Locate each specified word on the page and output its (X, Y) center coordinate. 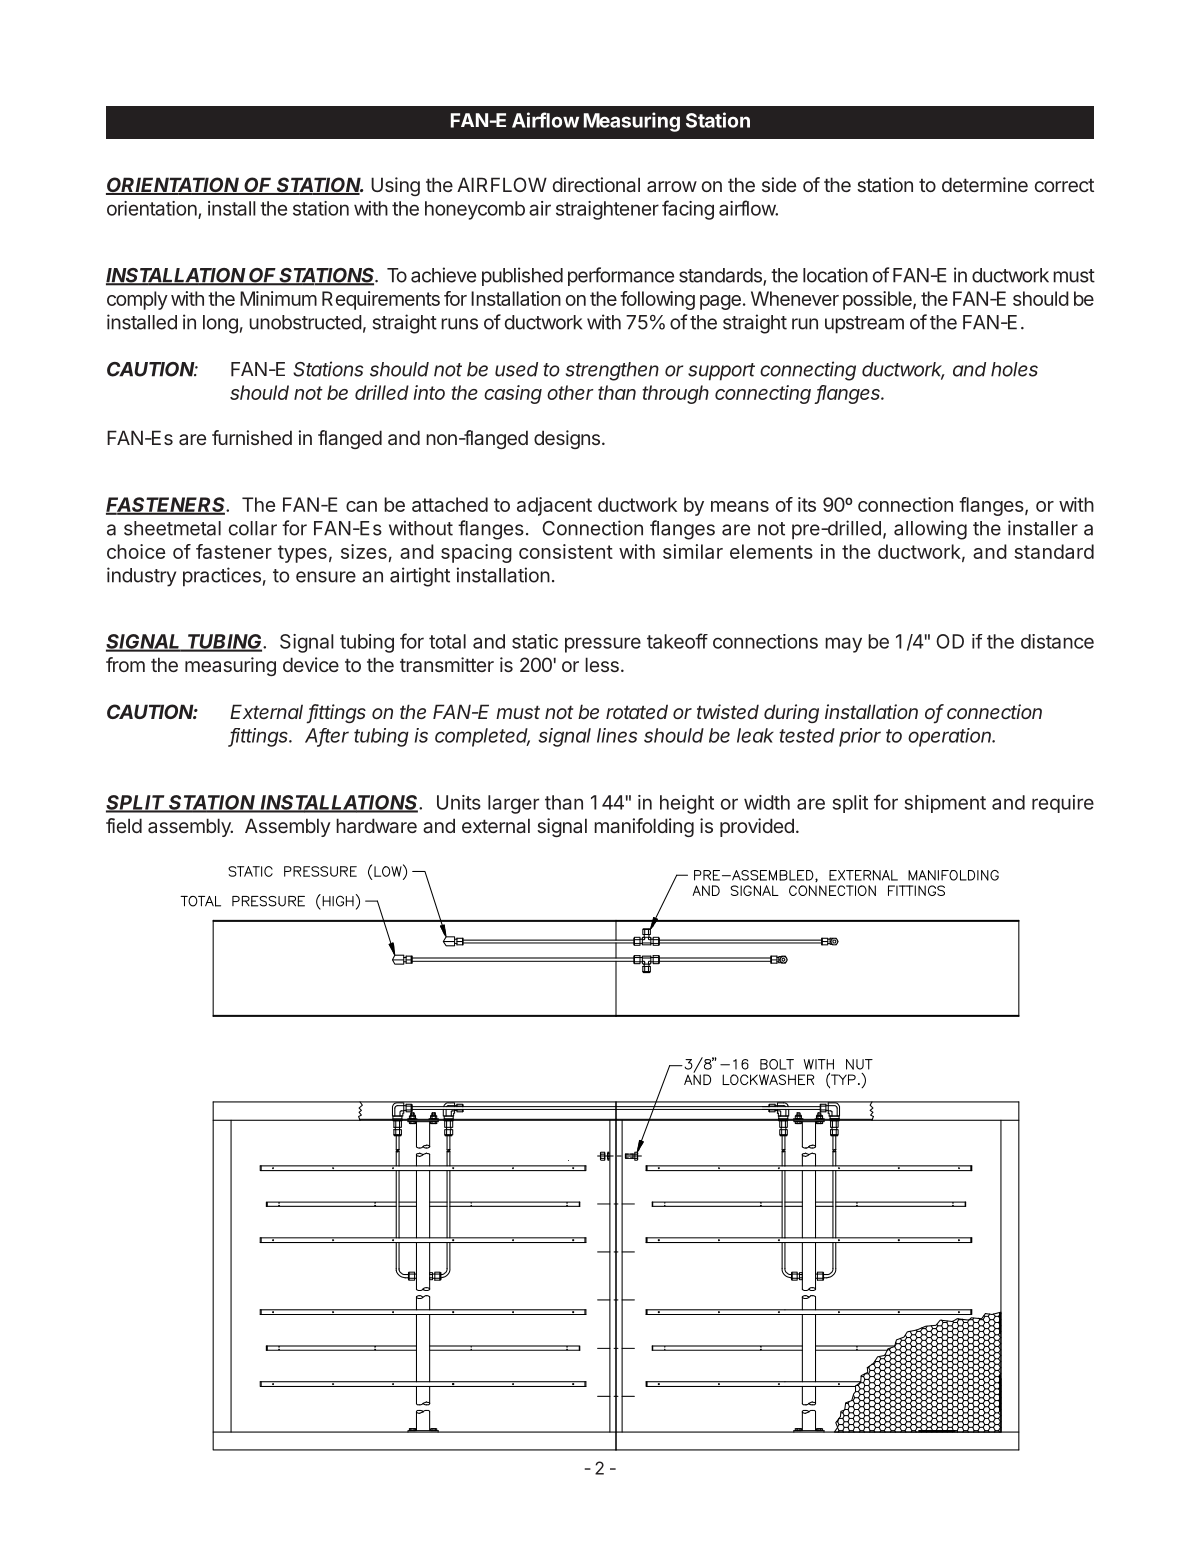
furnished (252, 437)
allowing (930, 530)
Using (395, 186)
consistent (566, 551)
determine (985, 184)
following (657, 300)
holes (1014, 369)
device (311, 664)
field (124, 825)
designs (567, 439)
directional (596, 184)
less (602, 664)
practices (222, 577)
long (220, 324)
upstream (864, 325)
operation (951, 737)
